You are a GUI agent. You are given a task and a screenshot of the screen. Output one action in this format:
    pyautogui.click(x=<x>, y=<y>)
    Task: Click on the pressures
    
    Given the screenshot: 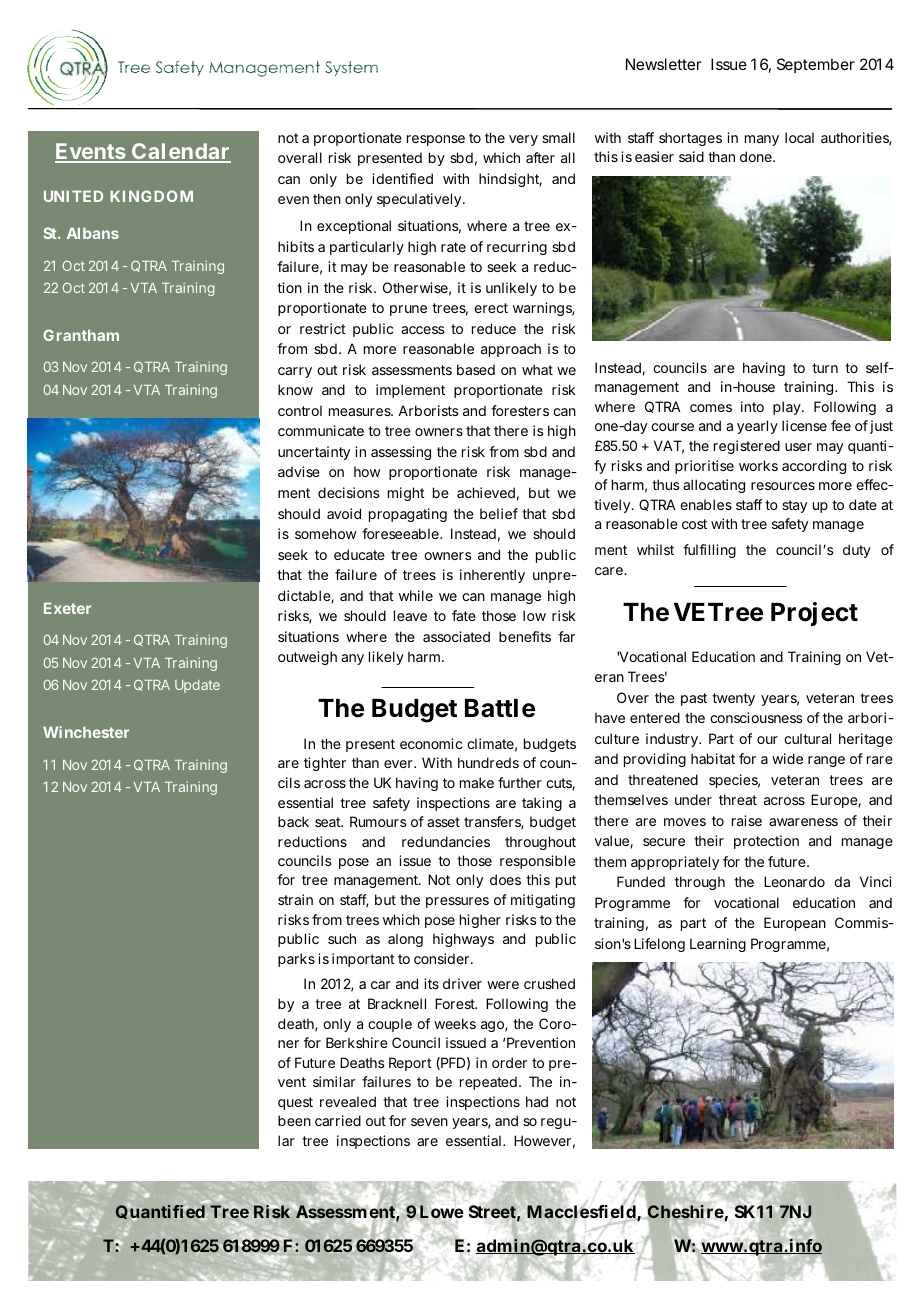 What is the action you would take?
    pyautogui.click(x=457, y=902)
